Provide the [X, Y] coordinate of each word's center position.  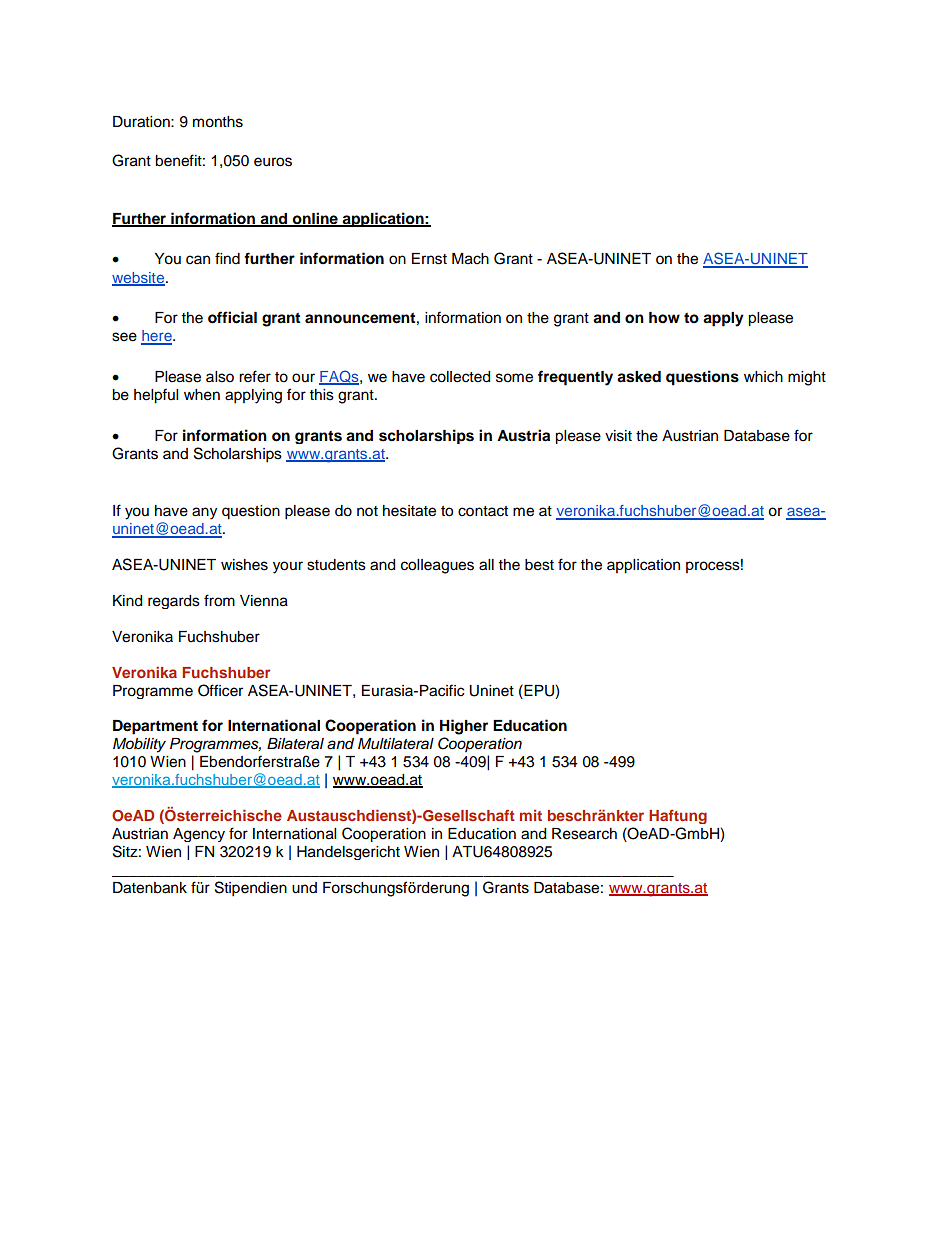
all [486, 565]
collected [460, 377]
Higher [464, 727]
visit [618, 436]
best [539, 565]
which [763, 377]
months [218, 122]
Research [584, 834]
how [664, 318]
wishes [244, 565]
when [202, 395]
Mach [470, 259]
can [198, 260]
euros [273, 162]
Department [155, 727]
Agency [199, 835]
